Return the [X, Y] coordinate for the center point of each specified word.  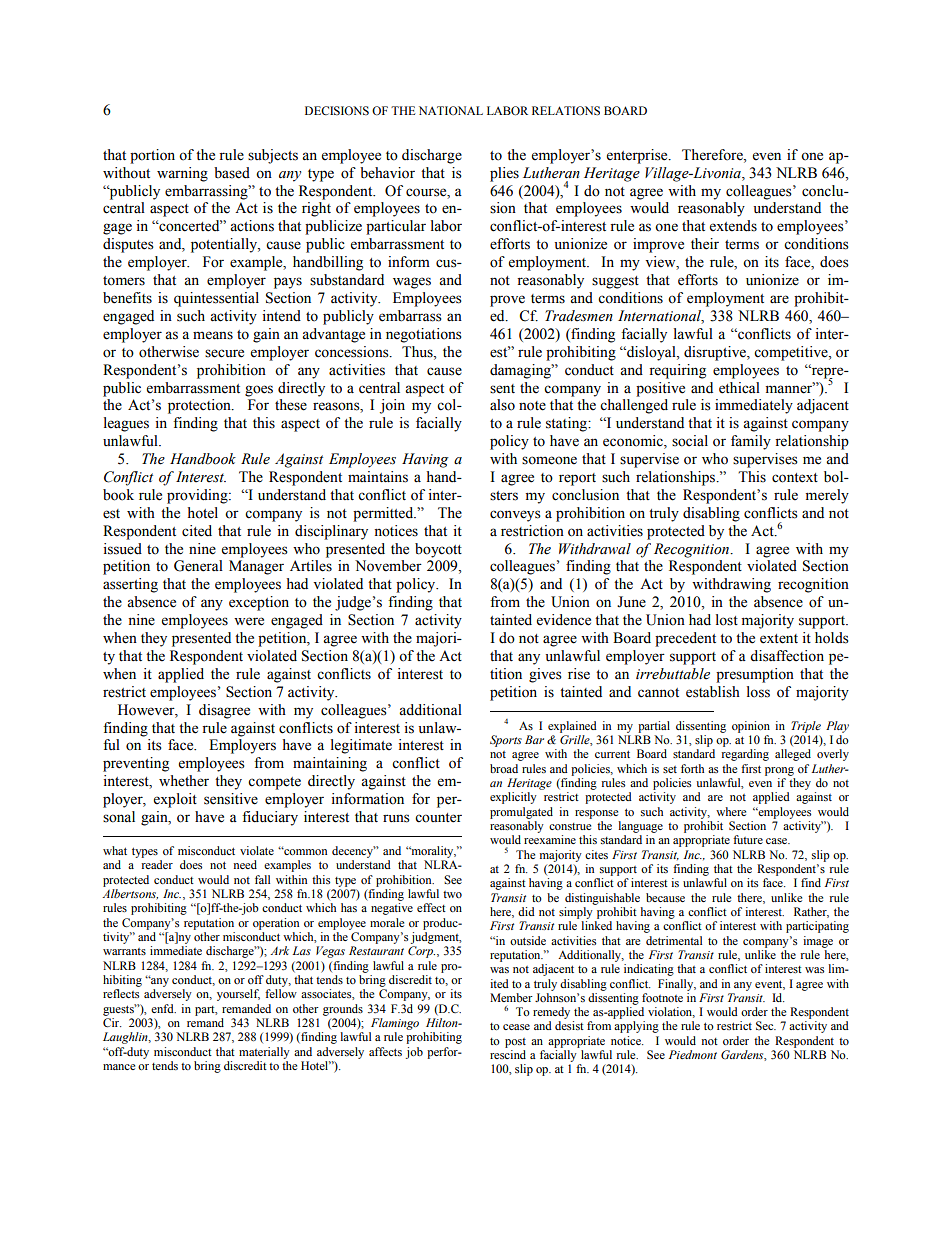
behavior [387, 173]
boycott [438, 550]
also [502, 405]
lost [727, 620]
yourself [238, 995]
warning [182, 174]
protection [200, 406]
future [748, 839]
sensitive [231, 799]
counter [438, 818]
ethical [739, 388]
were [249, 621]
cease [516, 1027]
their [705, 244]
